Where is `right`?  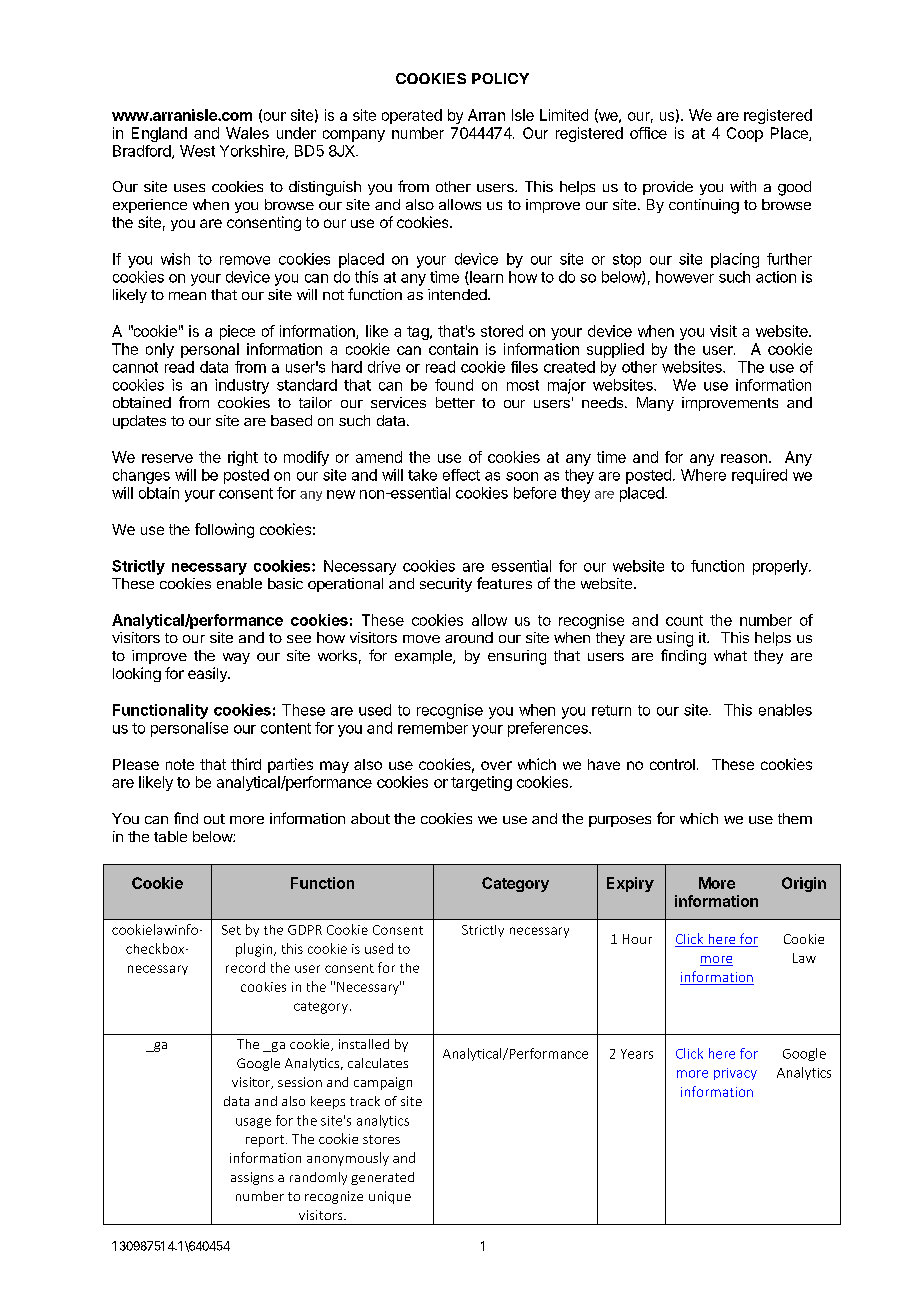 right is located at coordinates (243, 458).
